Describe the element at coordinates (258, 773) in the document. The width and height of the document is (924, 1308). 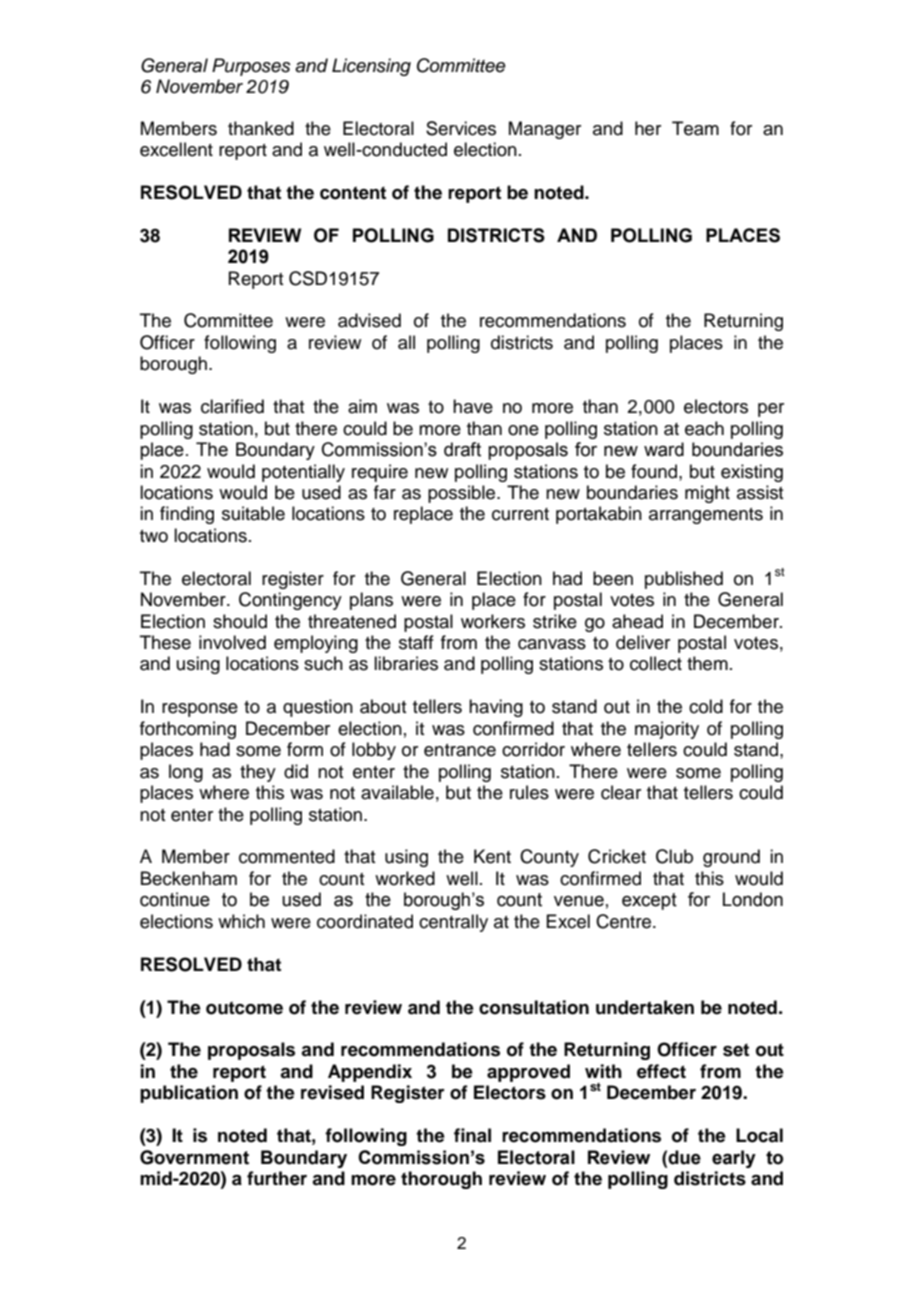
I see `they` at that location.
